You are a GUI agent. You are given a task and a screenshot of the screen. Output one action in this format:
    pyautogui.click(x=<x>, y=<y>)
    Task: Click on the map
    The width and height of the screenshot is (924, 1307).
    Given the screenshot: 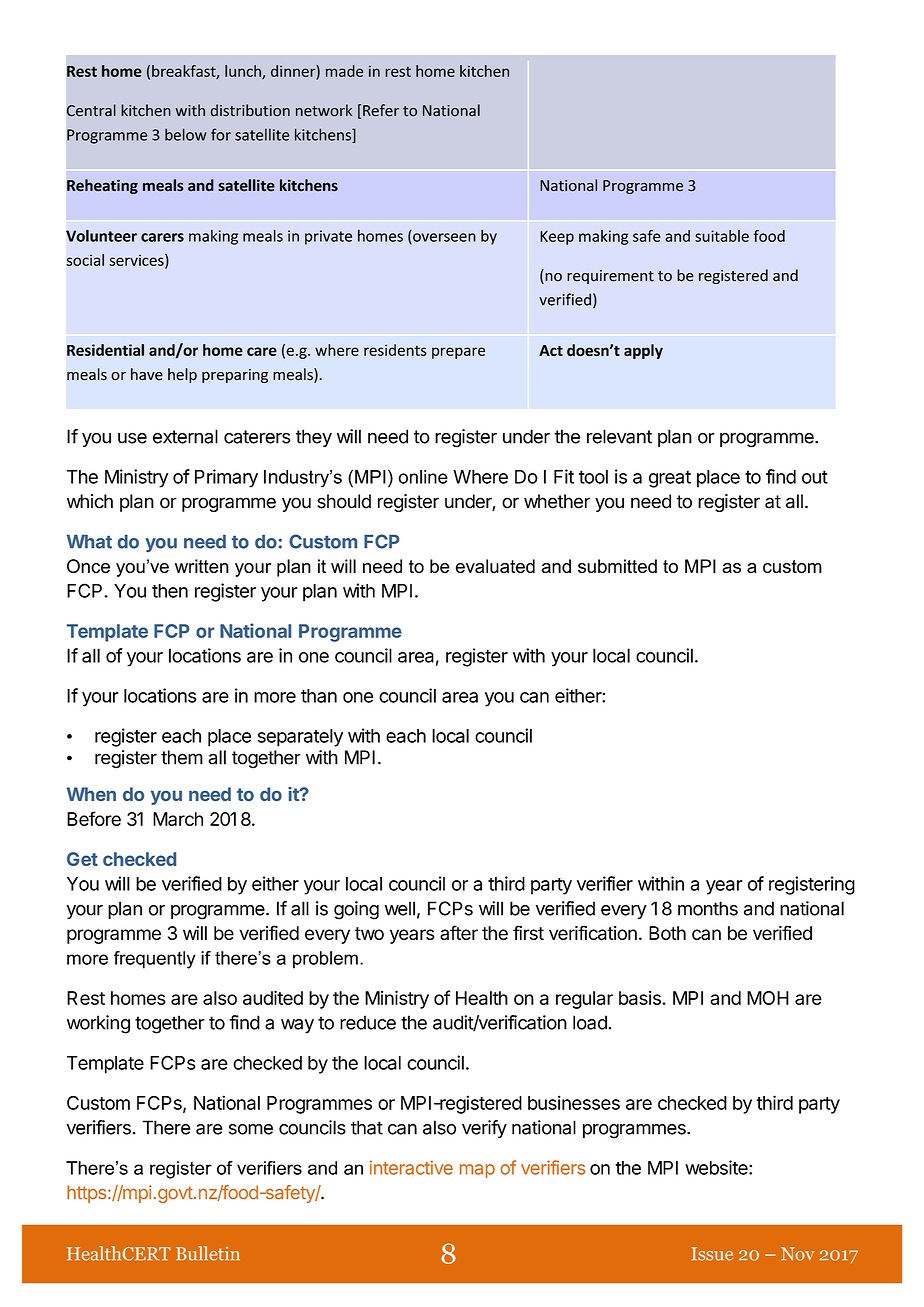 What is the action you would take?
    pyautogui.click(x=477, y=1171)
